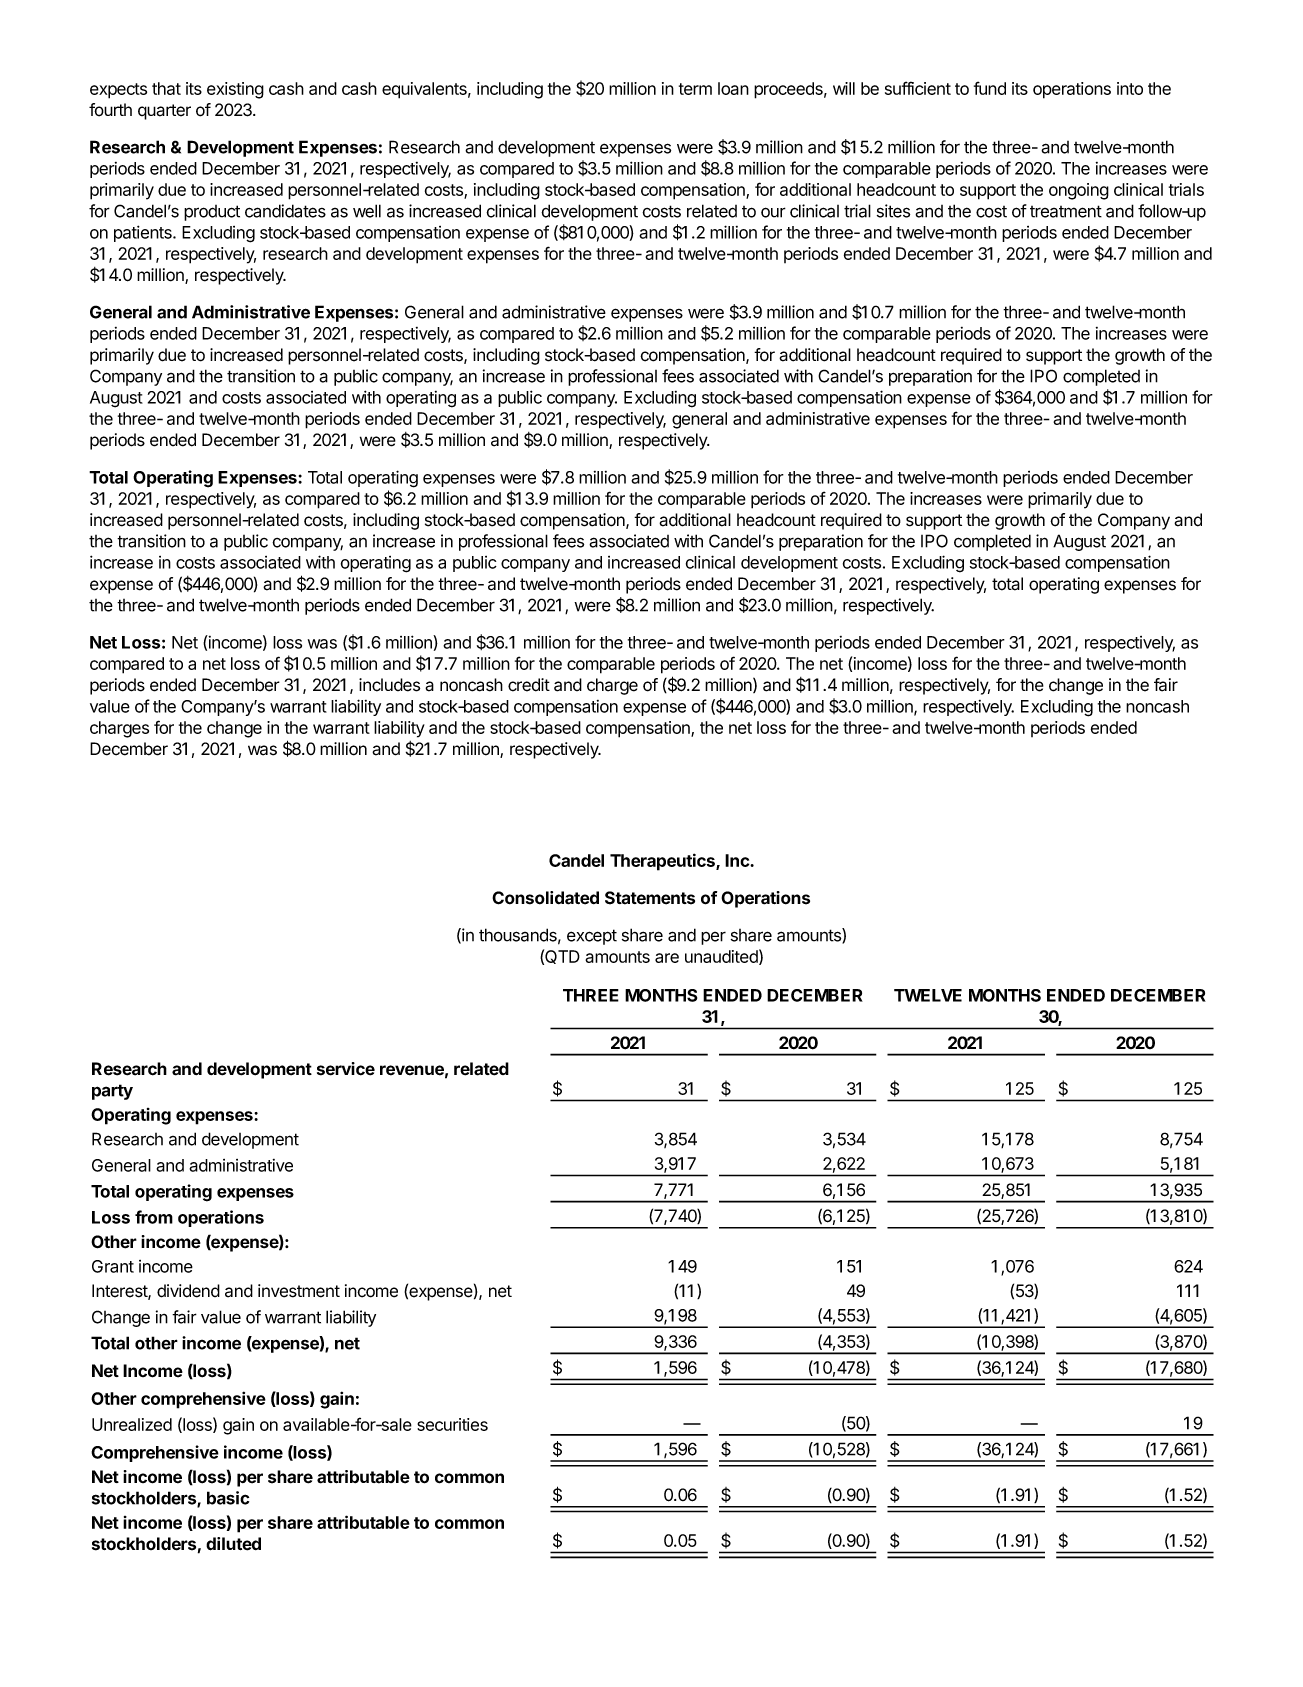 The image size is (1303, 1687). I want to click on existing, so click(235, 90).
